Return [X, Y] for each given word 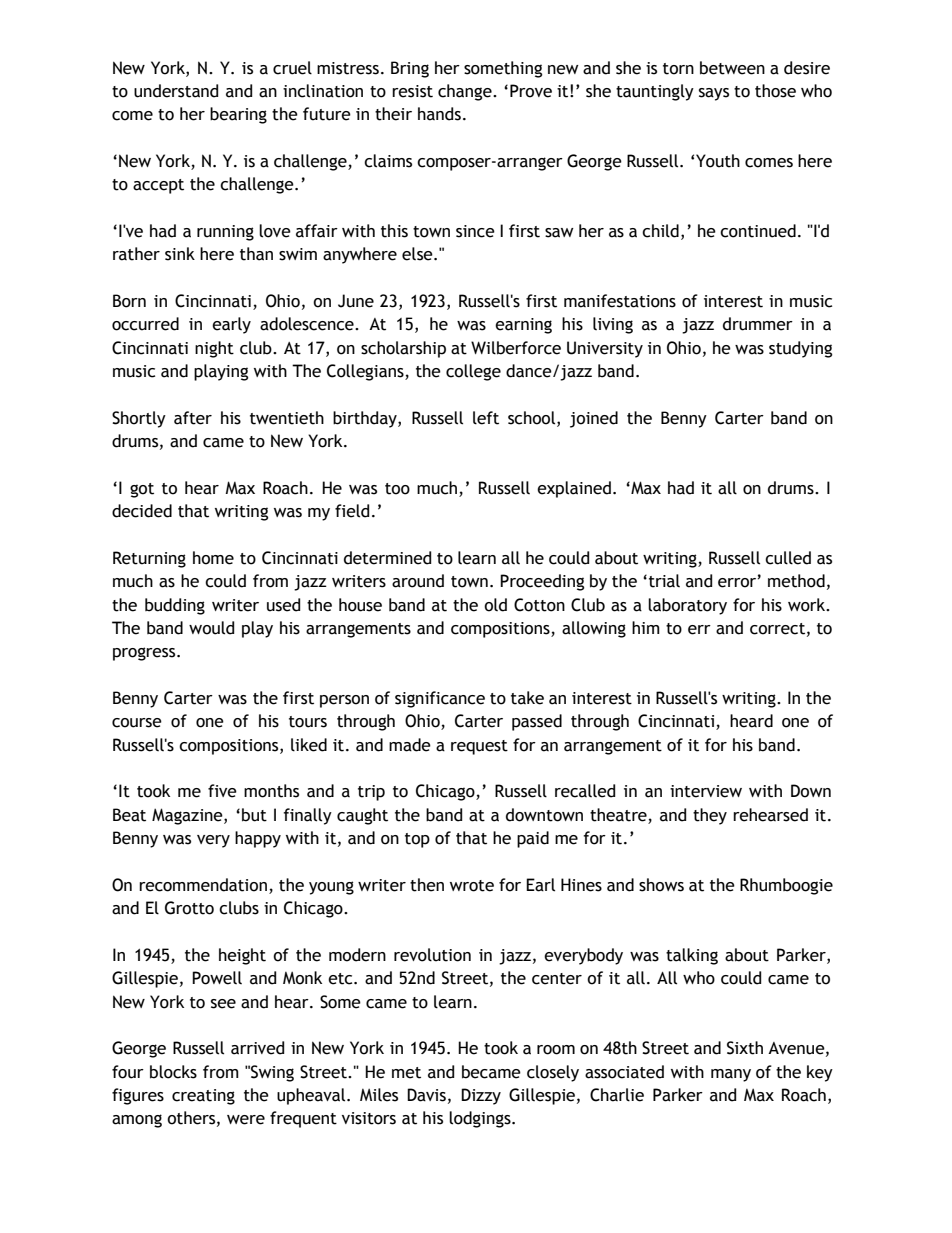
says [714, 94]
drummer [758, 324]
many [731, 1075]
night [214, 349]
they [710, 816]
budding [175, 606]
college [473, 372]
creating [203, 1097]
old [495, 605]
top [417, 840]
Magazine [188, 816]
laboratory [687, 606]
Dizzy [481, 1096]
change [466, 92]
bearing [238, 115]
